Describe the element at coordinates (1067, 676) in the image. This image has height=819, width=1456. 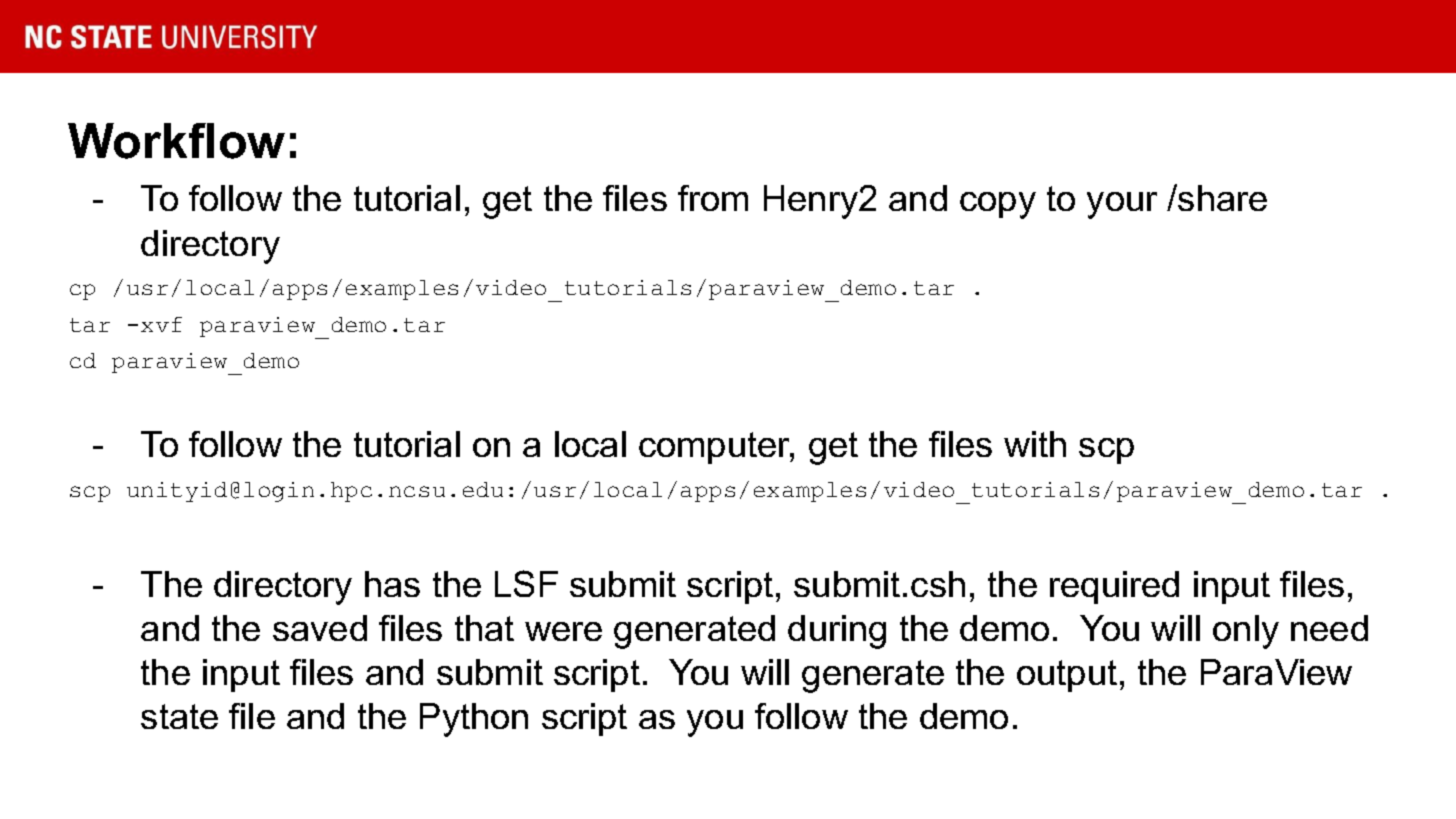
I see `output` at that location.
